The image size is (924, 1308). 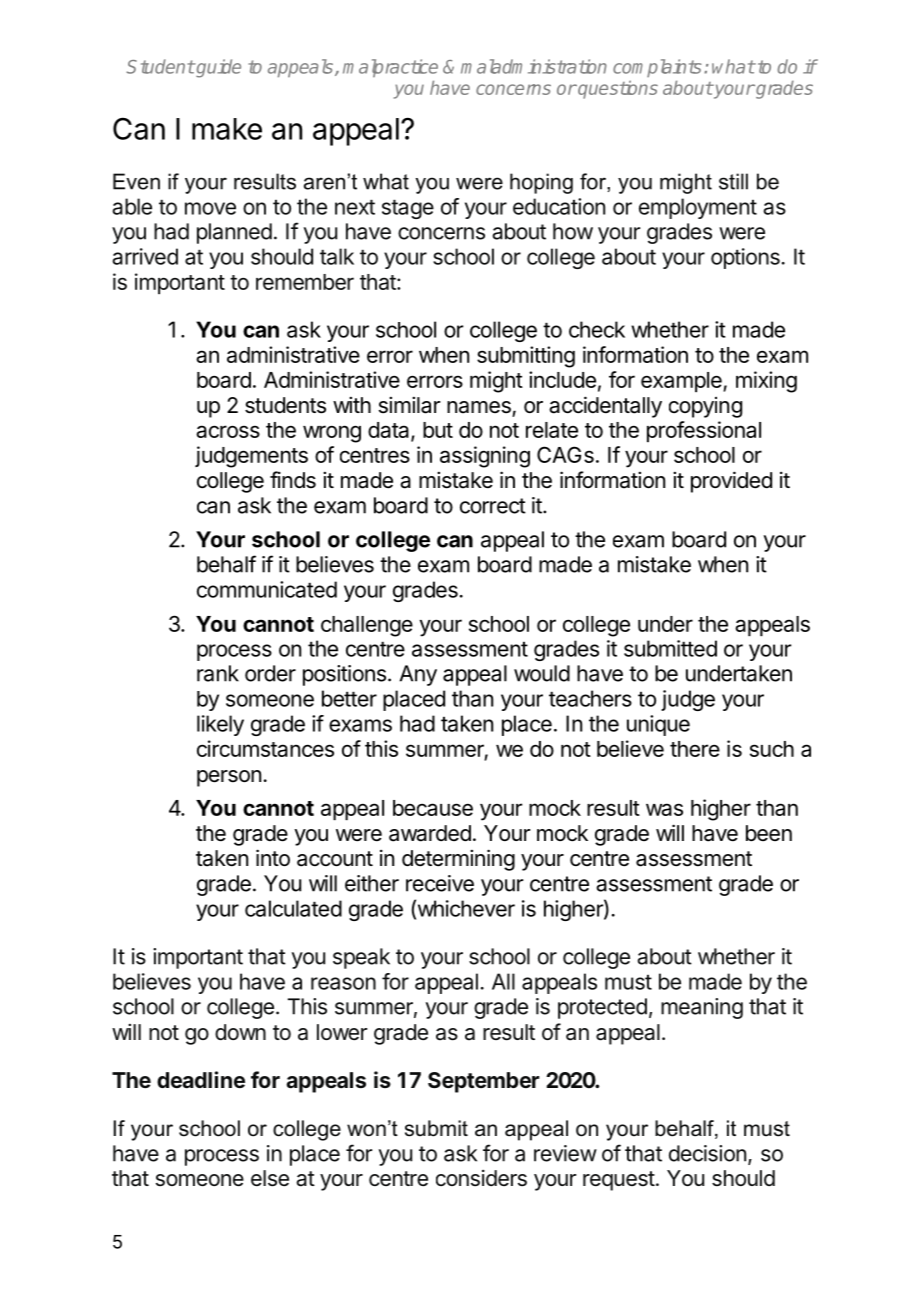 What do you see at coordinates (664, 809) in the screenshot?
I see `was` at bounding box center [664, 809].
